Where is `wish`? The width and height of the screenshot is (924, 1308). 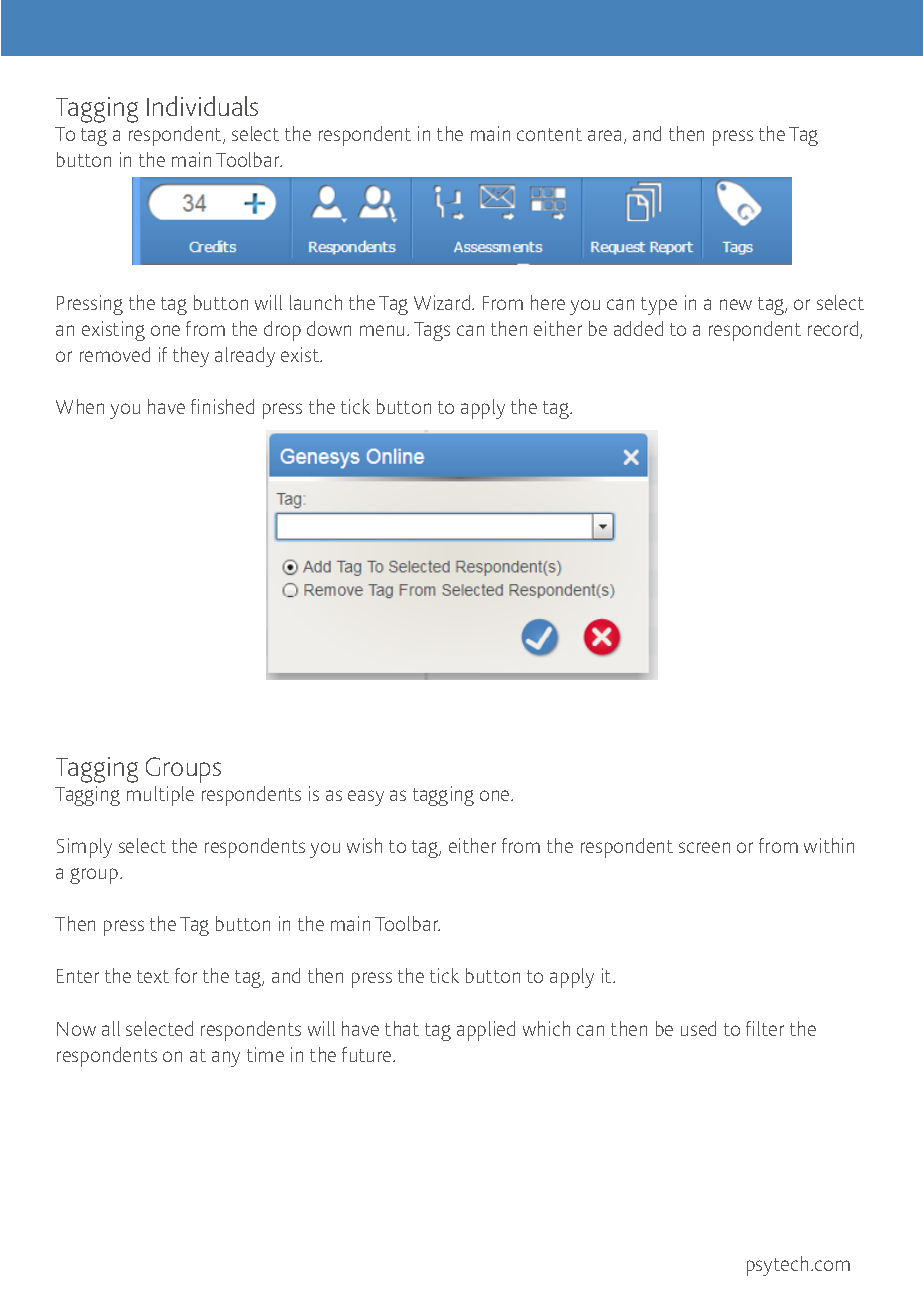 wish is located at coordinates (364, 845).
